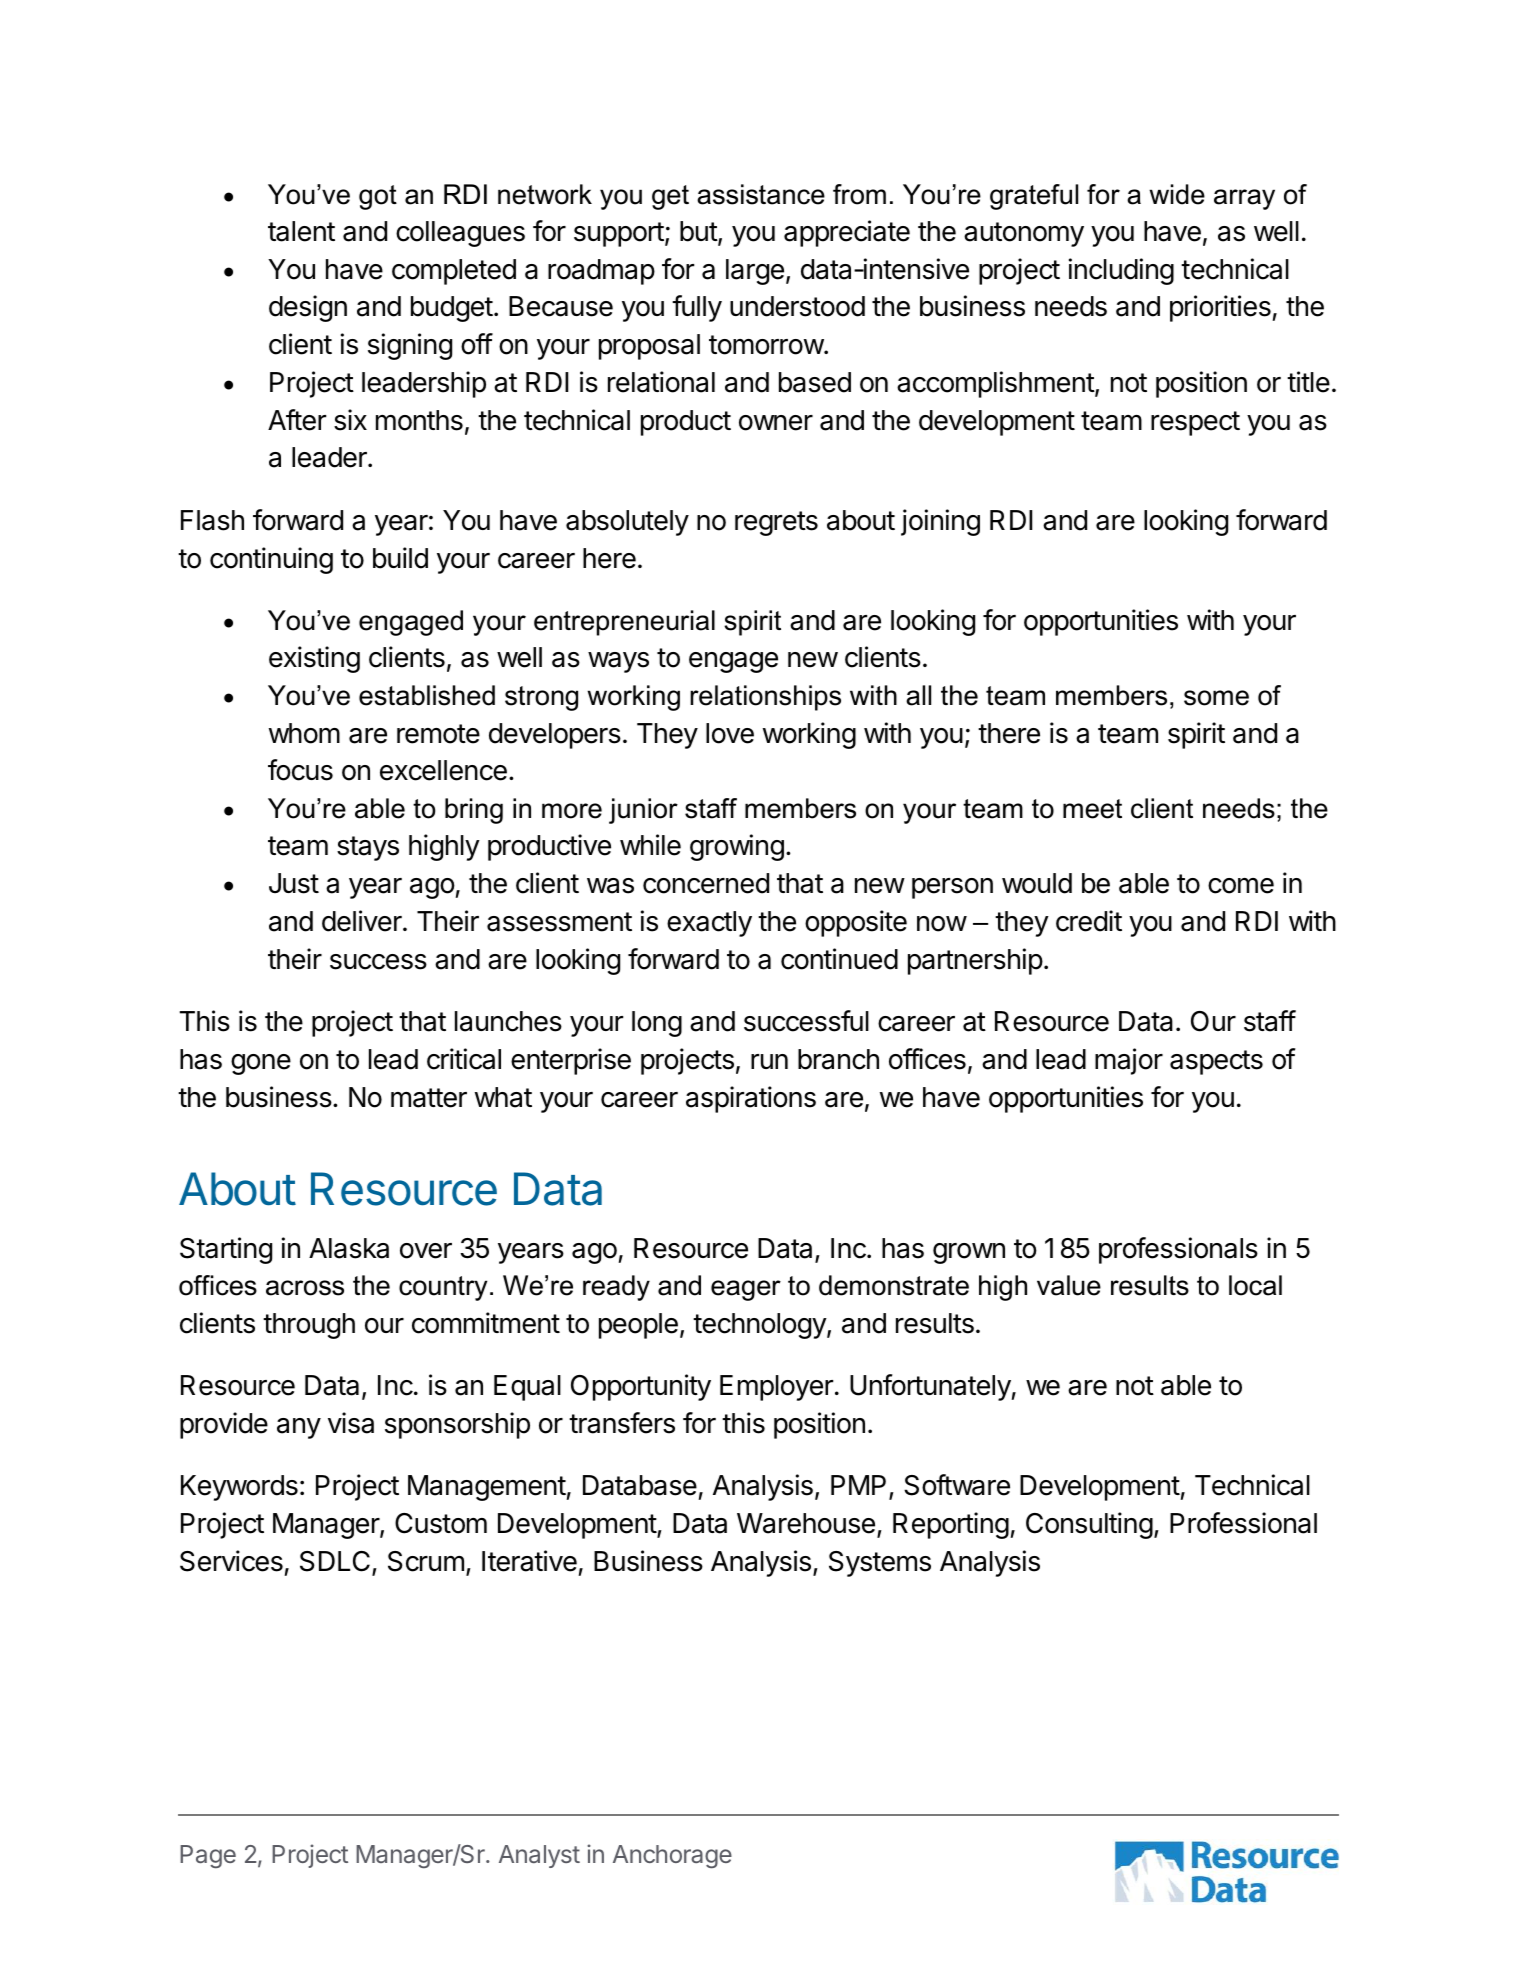 This document has height=1964, width=1517. I want to click on aspects, so click(1216, 1062).
